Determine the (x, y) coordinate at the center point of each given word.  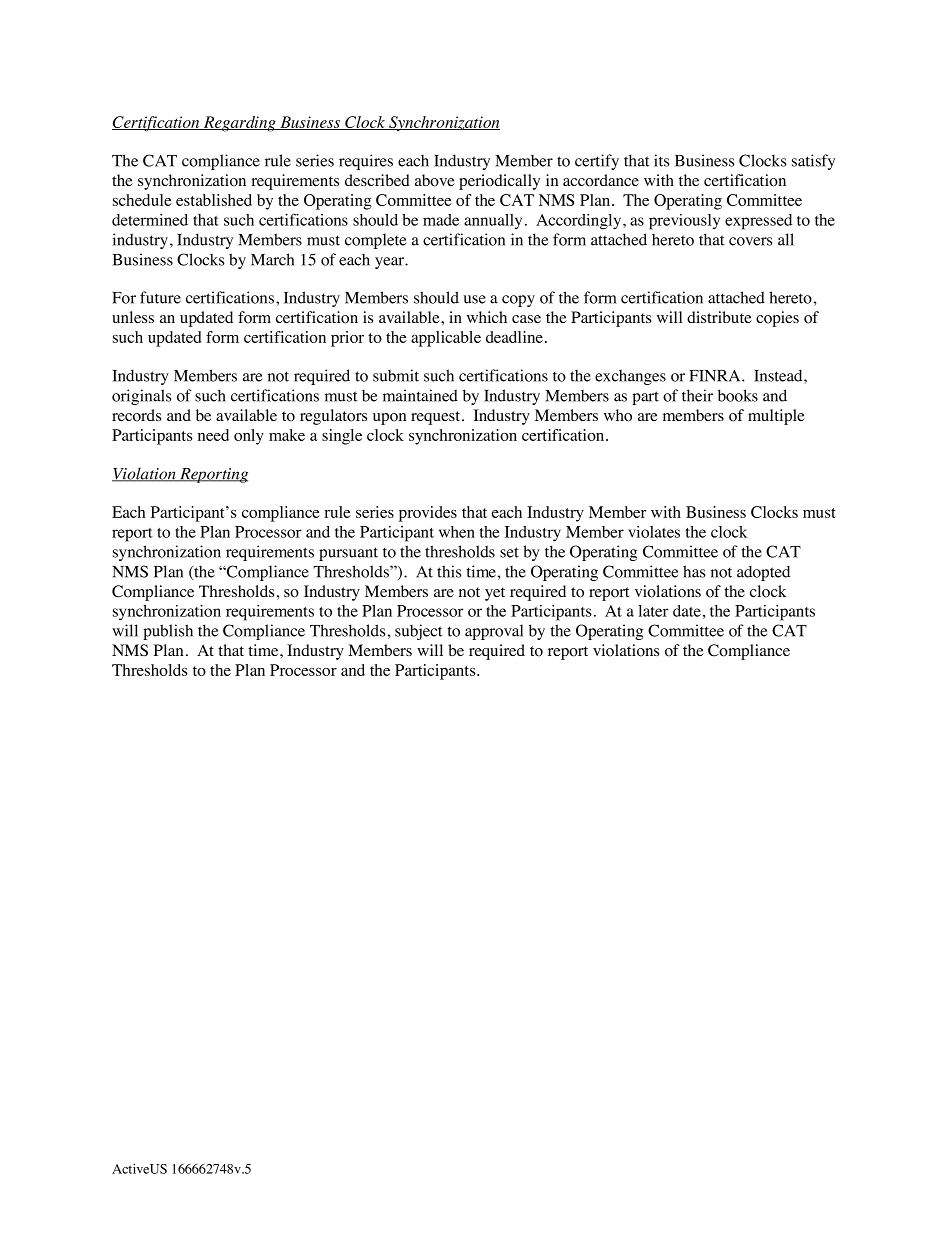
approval (494, 632)
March (272, 259)
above (435, 180)
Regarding (240, 124)
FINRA (716, 376)
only (249, 437)
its (661, 160)
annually (493, 221)
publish (168, 632)
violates (654, 532)
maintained (420, 395)
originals (141, 397)
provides (428, 514)
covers (750, 241)
